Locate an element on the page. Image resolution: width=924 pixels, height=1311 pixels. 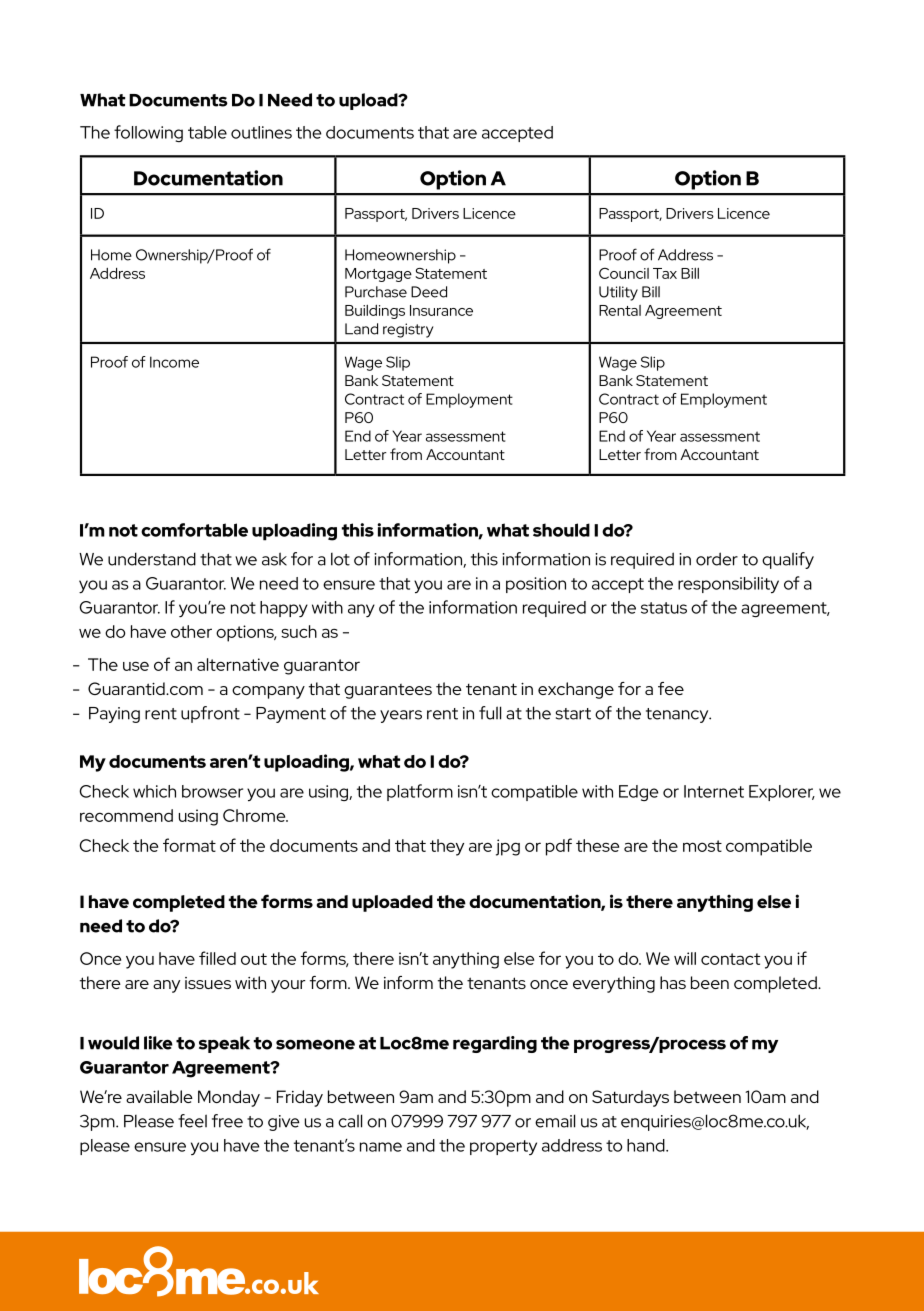
status is located at coordinates (664, 608).
